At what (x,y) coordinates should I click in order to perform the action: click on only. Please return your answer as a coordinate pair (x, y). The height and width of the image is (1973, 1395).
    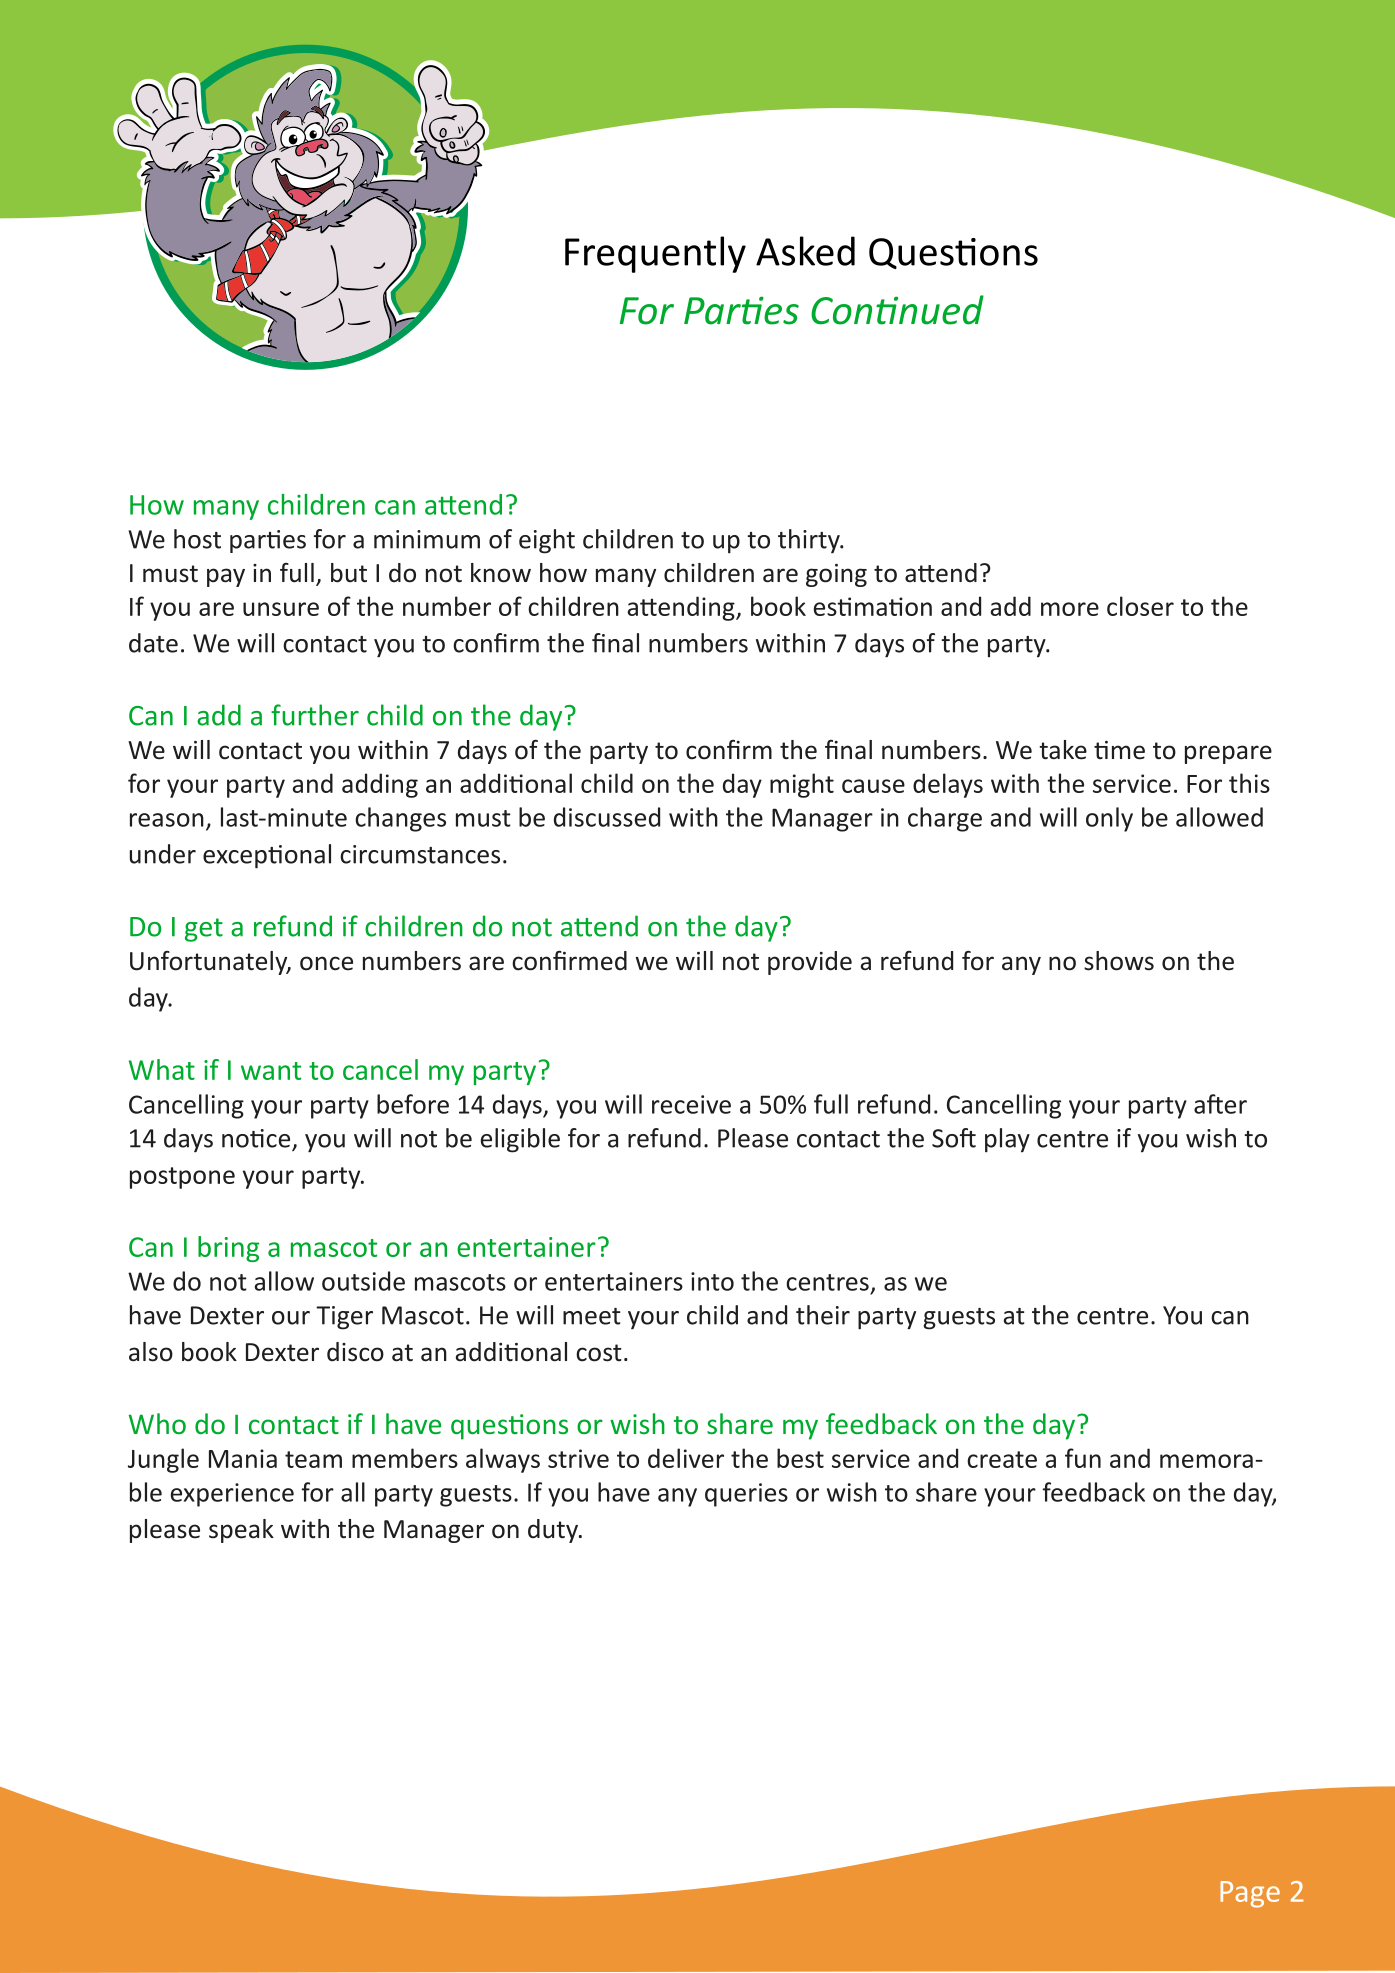
    Looking at the image, I should click on (1109, 819).
